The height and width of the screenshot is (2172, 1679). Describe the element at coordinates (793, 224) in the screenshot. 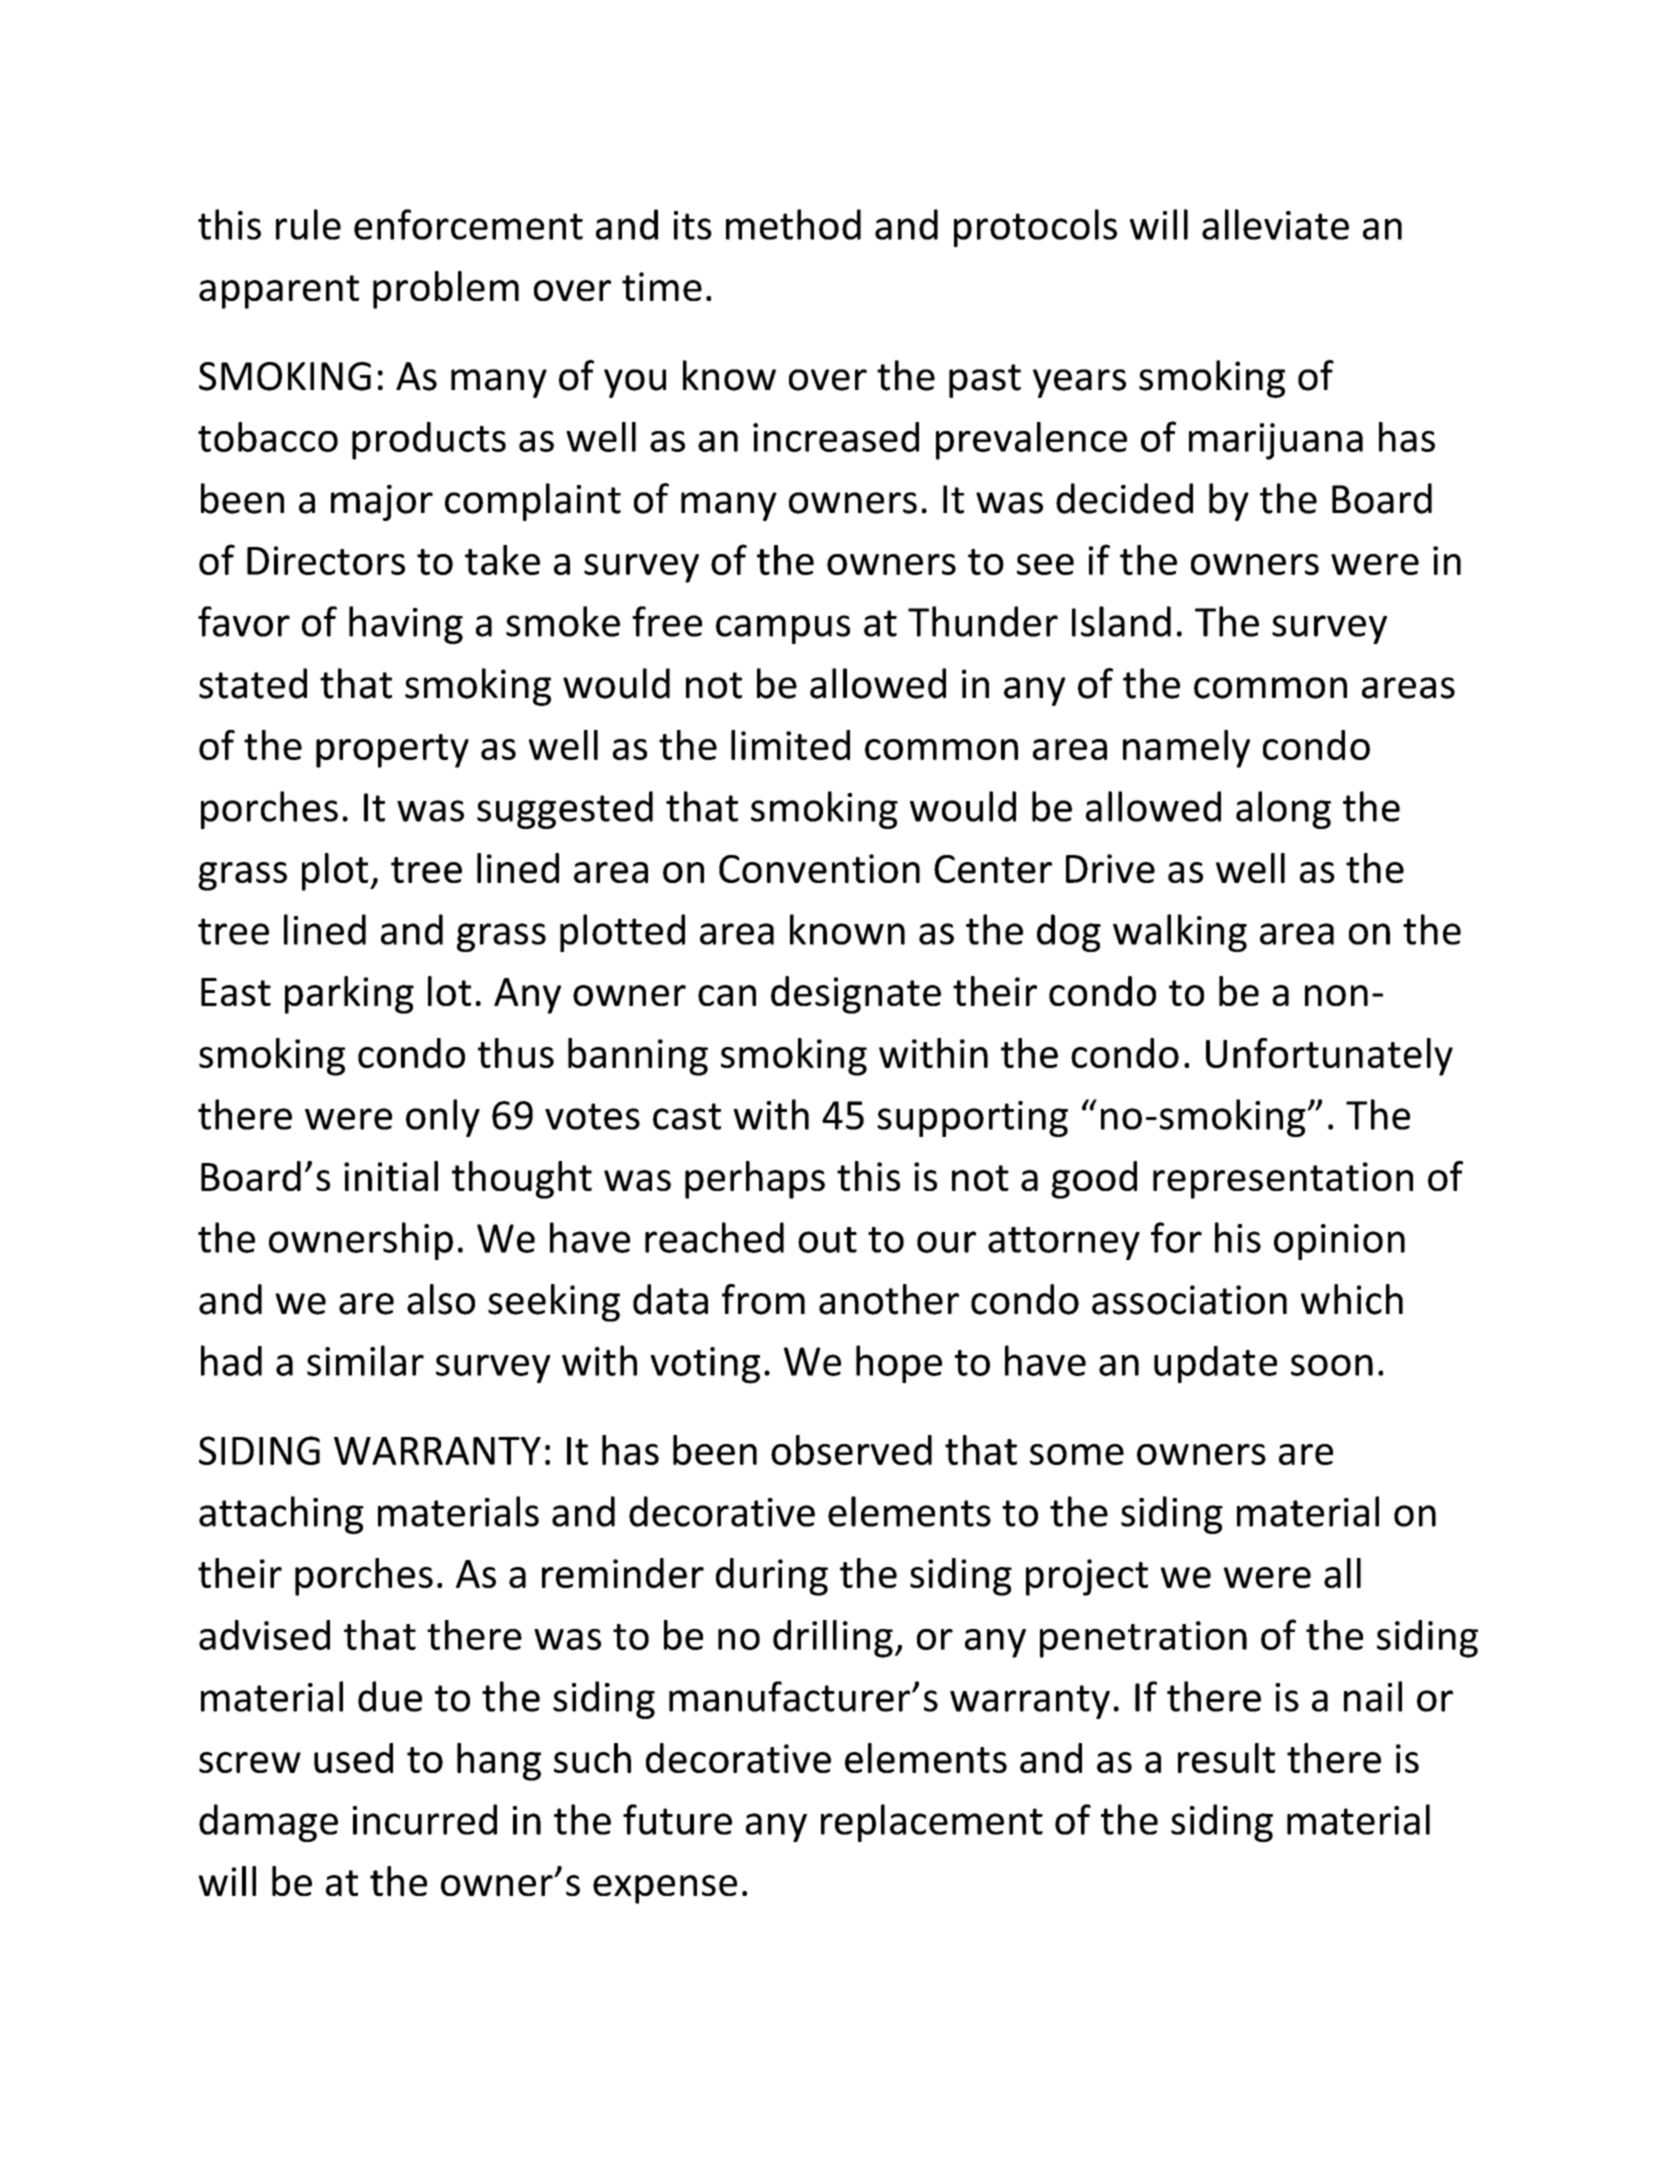

I see `method` at that location.
